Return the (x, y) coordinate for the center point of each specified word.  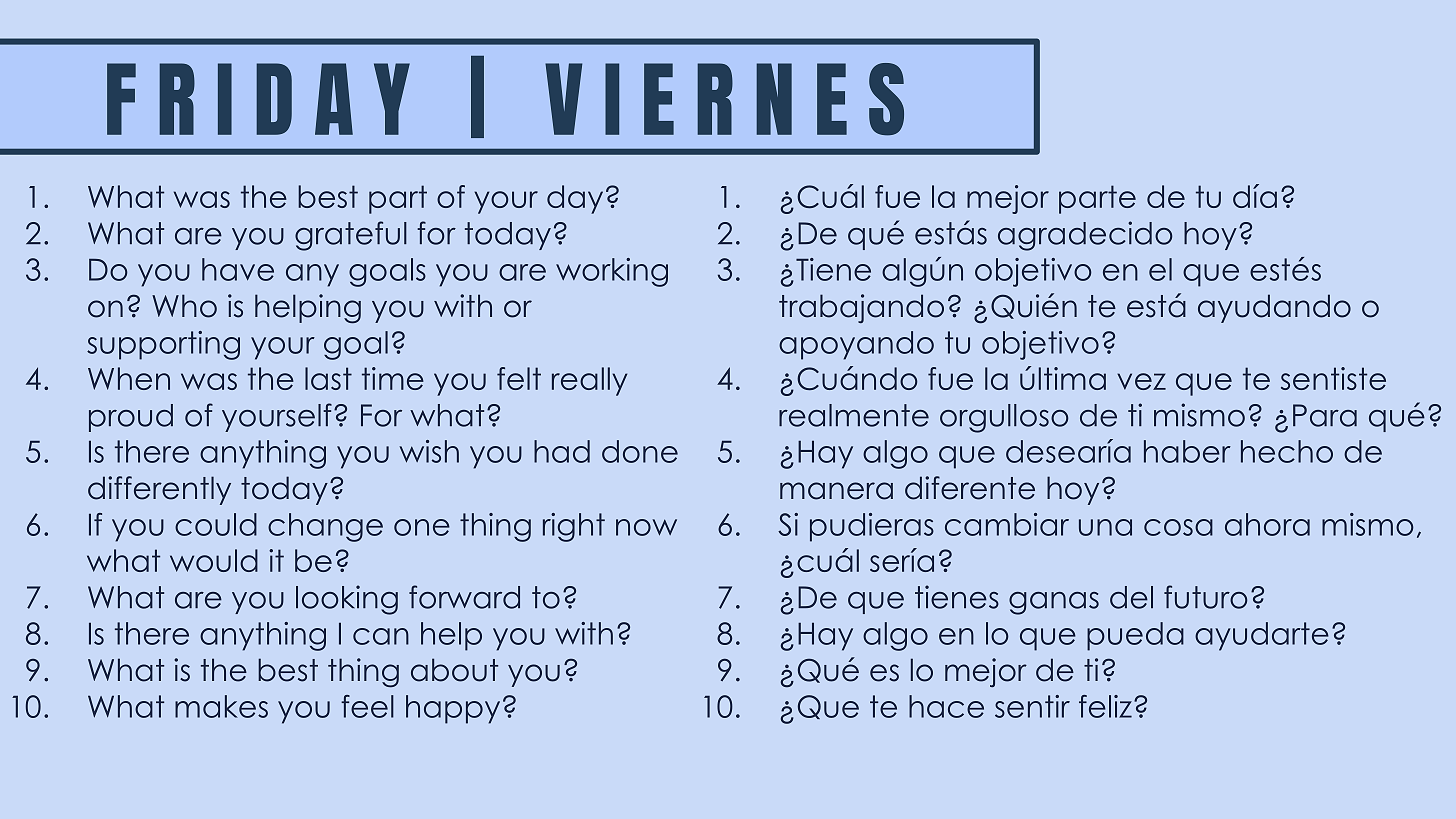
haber (1187, 451)
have (238, 269)
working (612, 272)
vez (1141, 381)
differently (159, 490)
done (640, 451)
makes (221, 706)
